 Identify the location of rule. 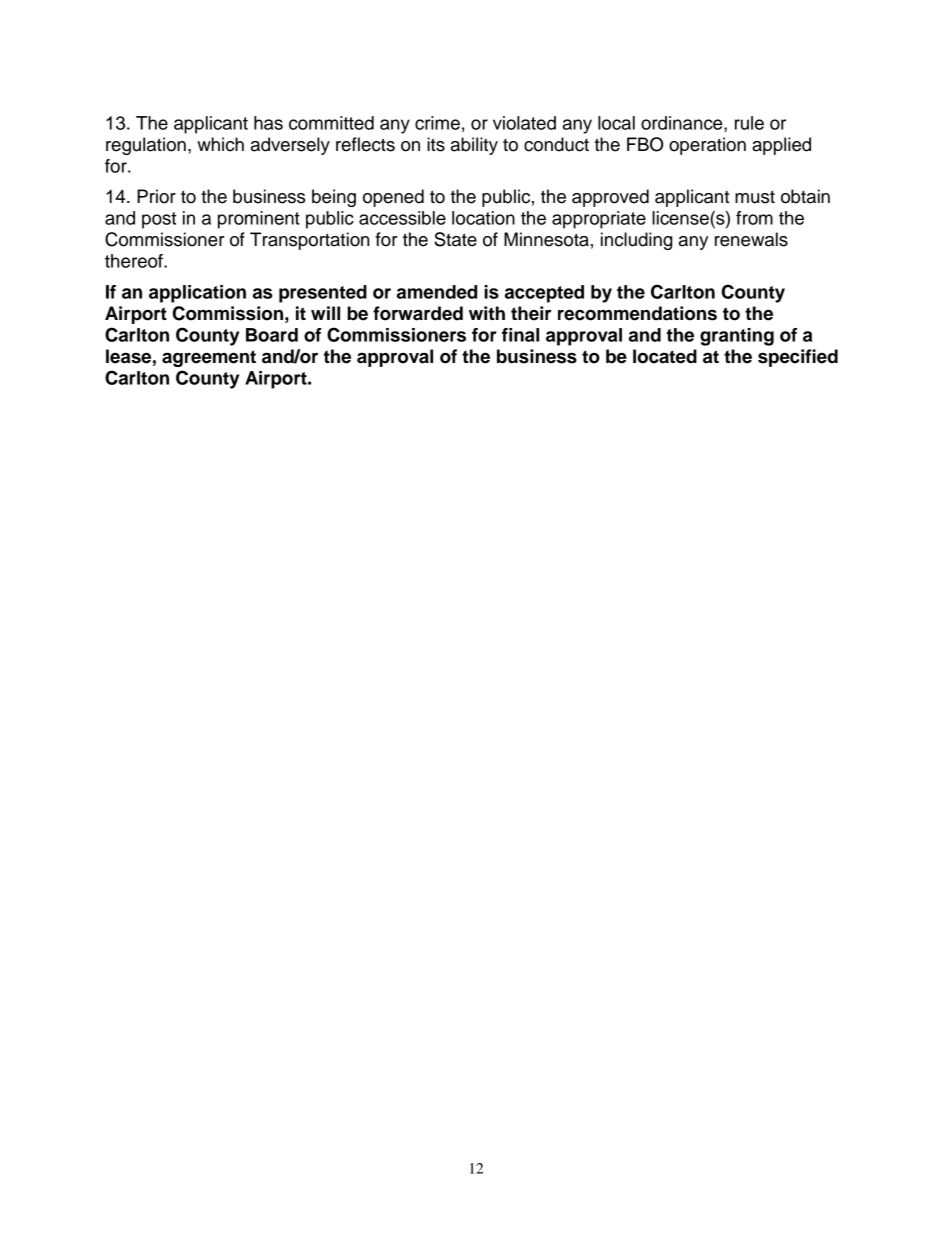
(749, 123).
